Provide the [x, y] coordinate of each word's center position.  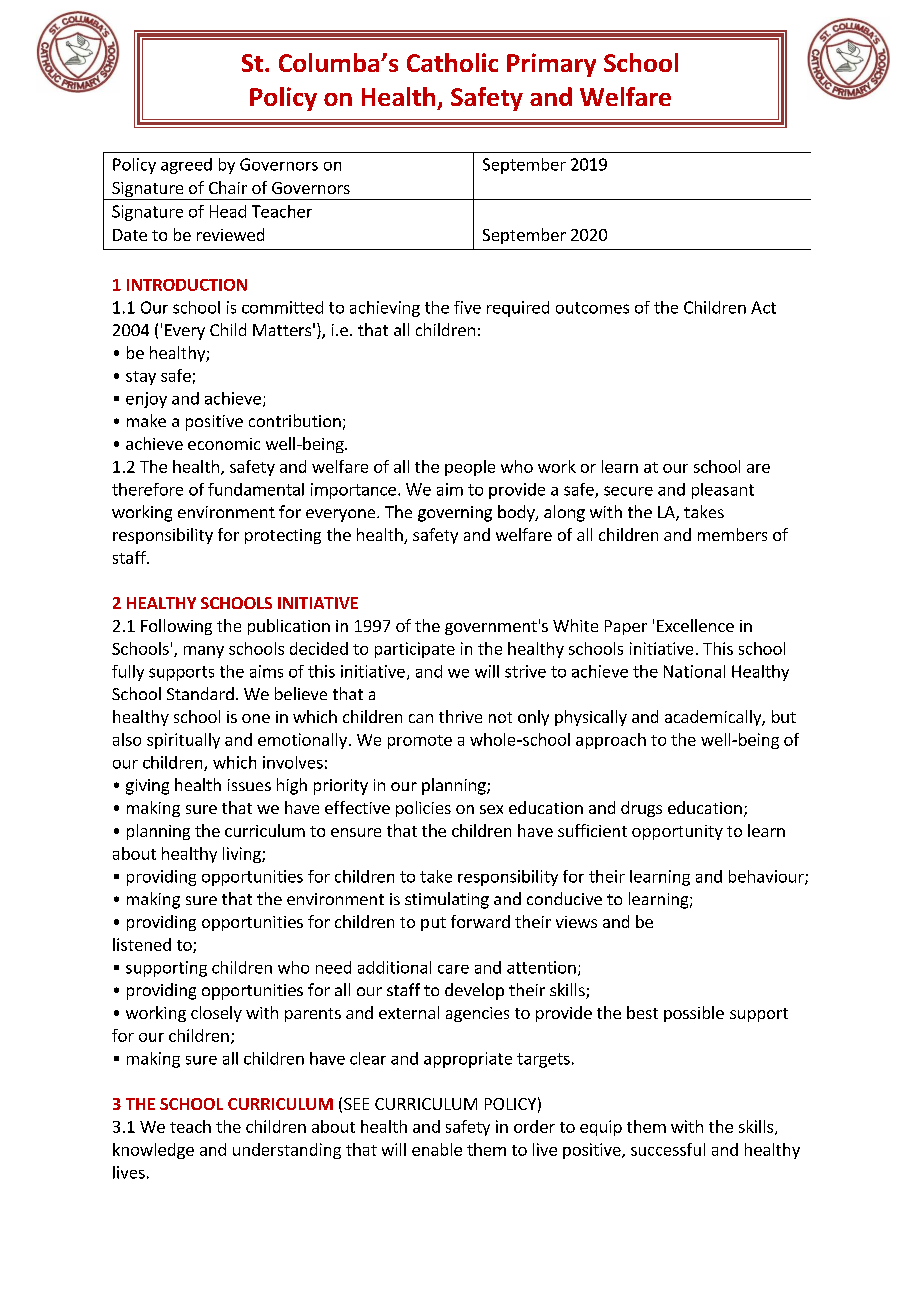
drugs [641, 809]
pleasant [723, 491]
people [470, 468]
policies [423, 809]
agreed [186, 166]
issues [249, 785]
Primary [551, 65]
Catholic [452, 62]
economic [224, 444]
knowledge [153, 1151]
